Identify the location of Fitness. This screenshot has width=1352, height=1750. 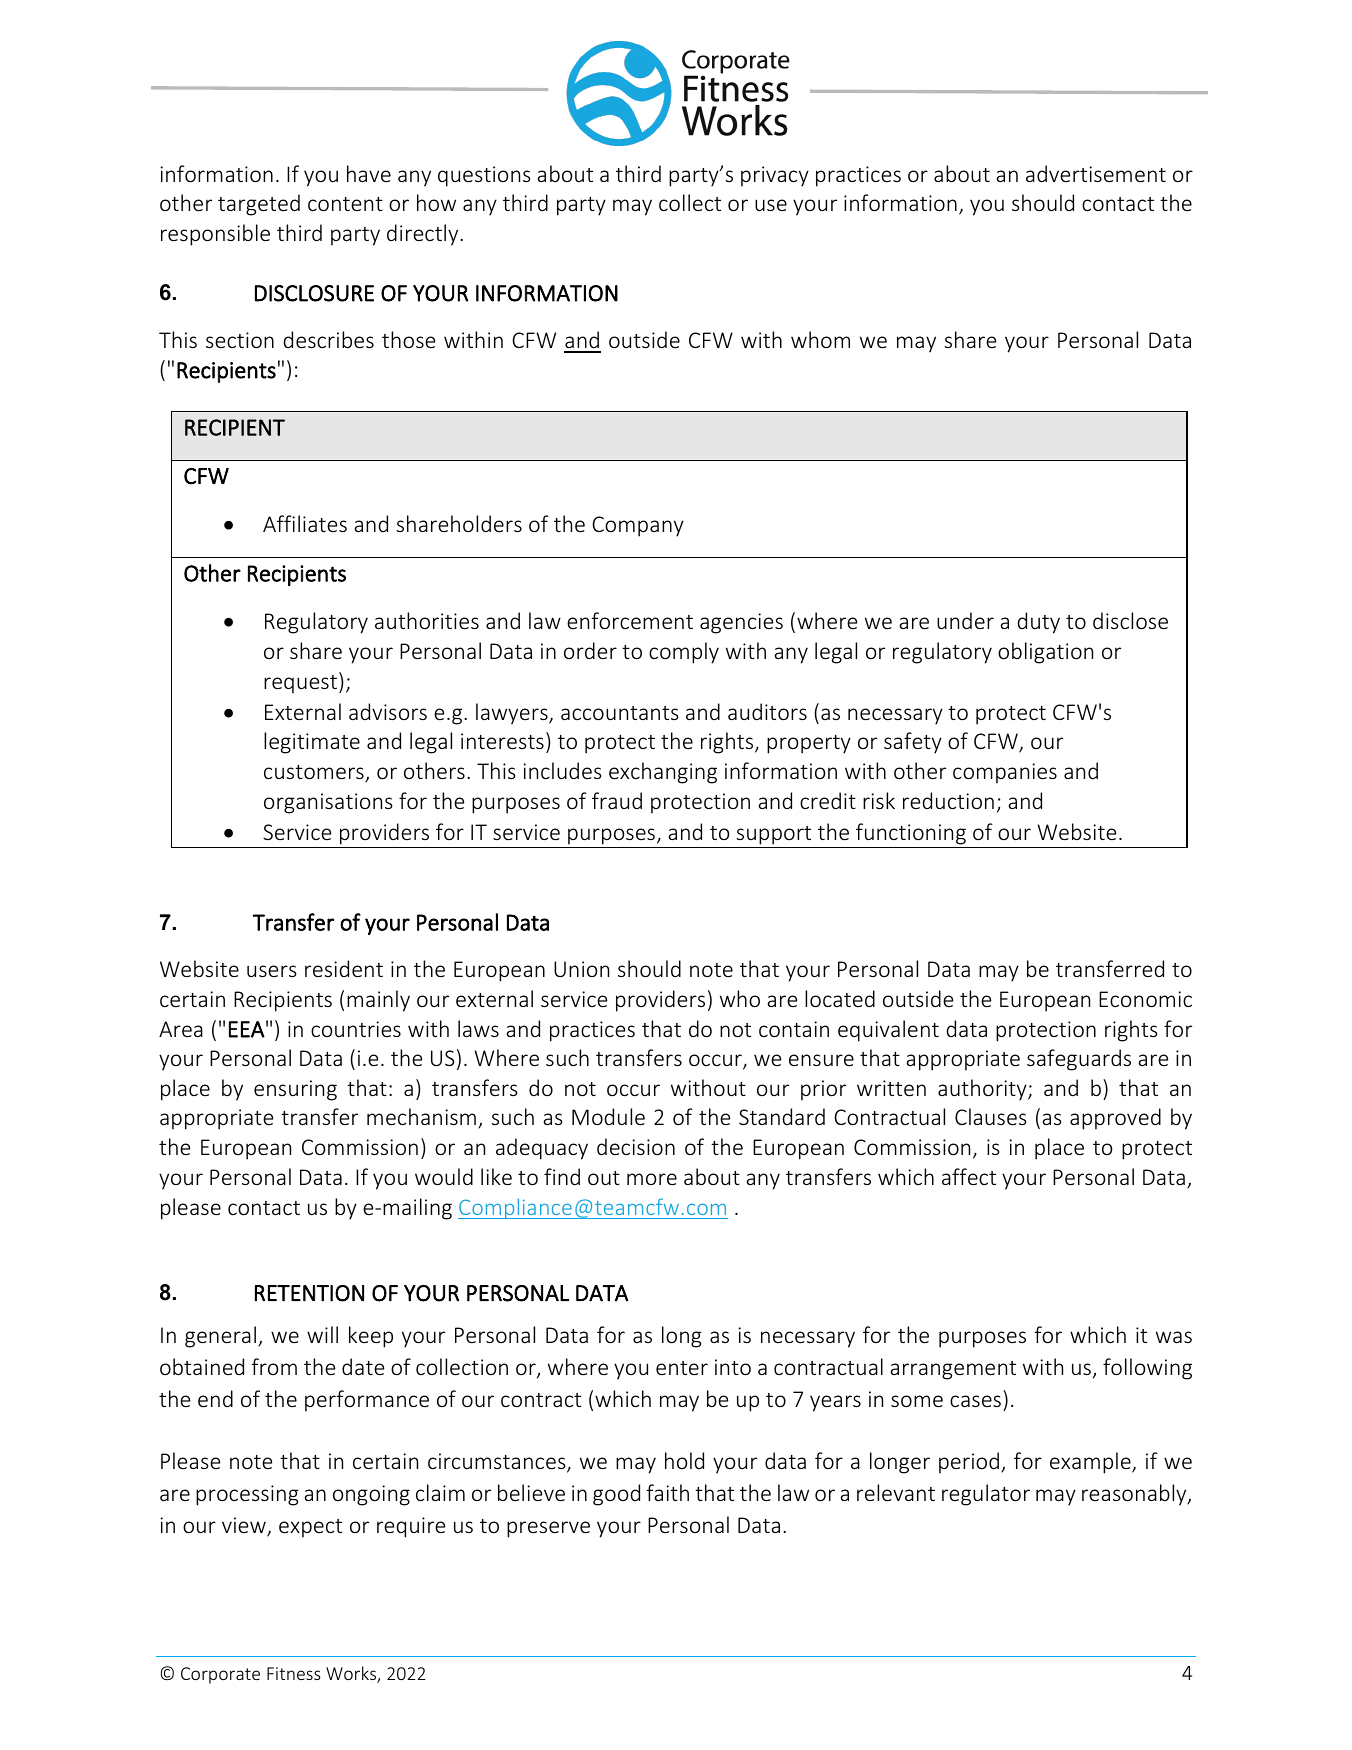
(294, 1673).
